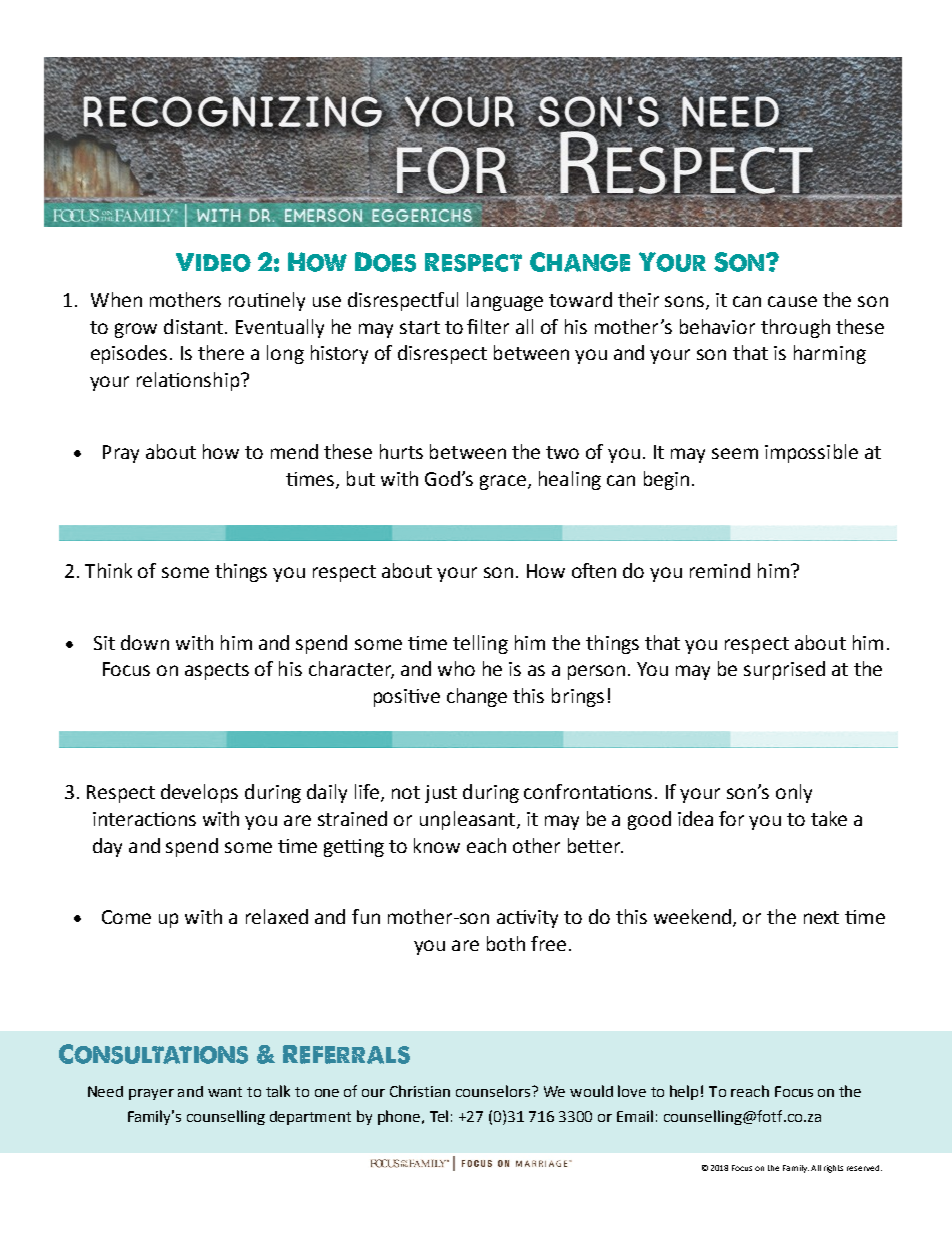 The height and width of the page is (1233, 952). Describe the element at coordinates (480, 644) in the page. I see `telling` at that location.
